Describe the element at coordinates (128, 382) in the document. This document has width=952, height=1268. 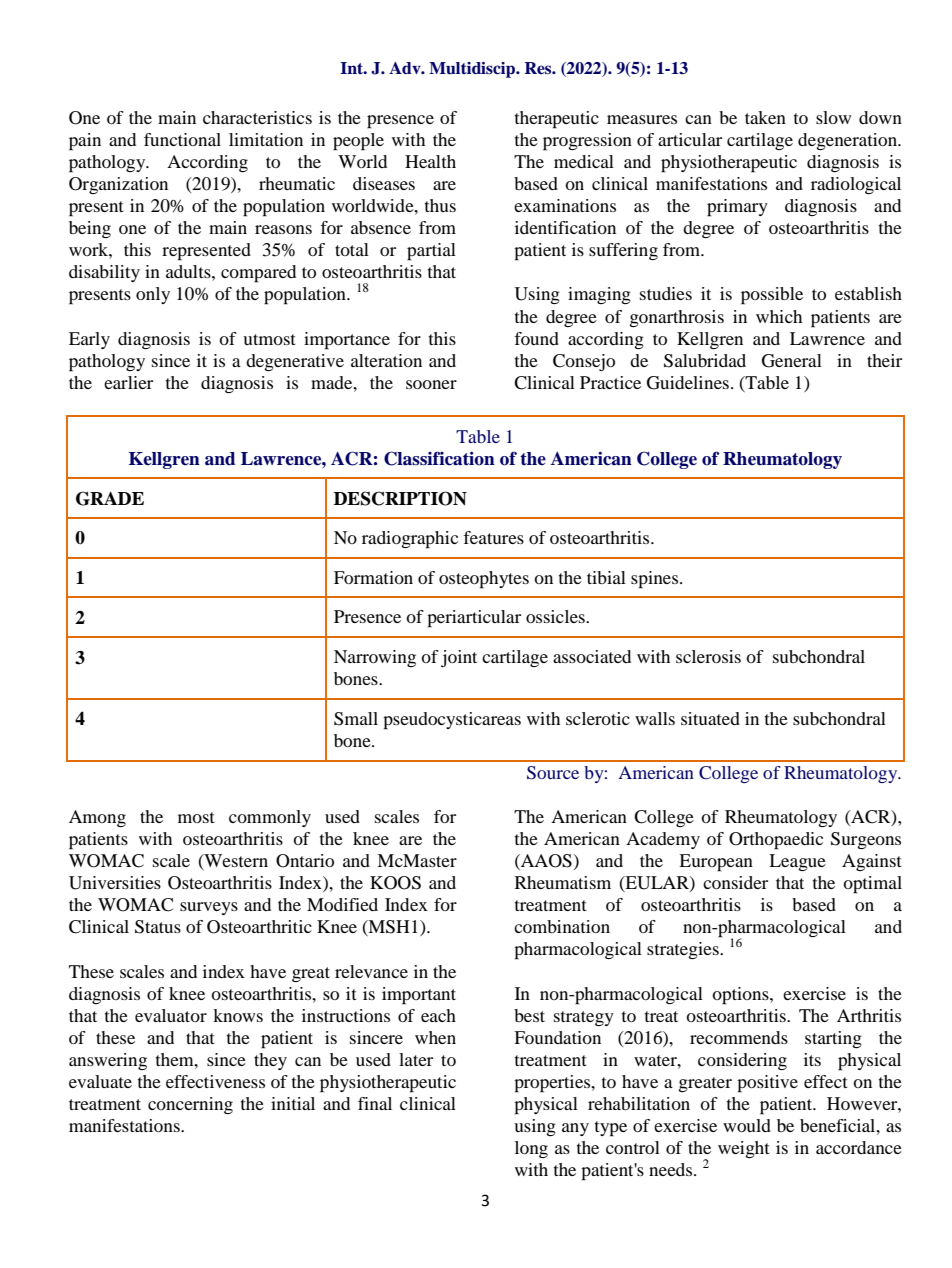
I see `earlier` at that location.
